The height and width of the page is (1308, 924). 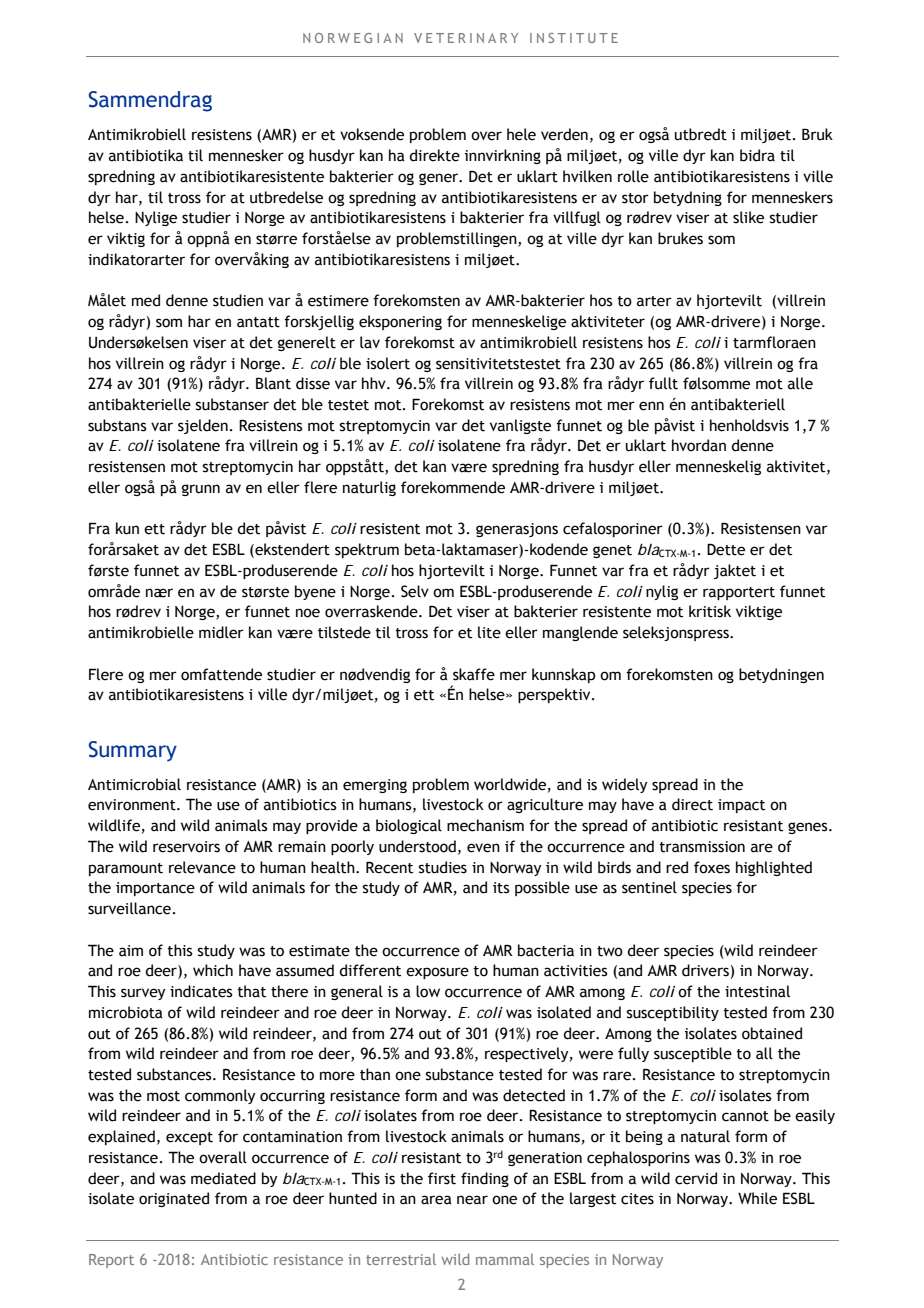 What do you see at coordinates (353, 38) in the page?
I see `NORWEGIAN` at bounding box center [353, 38].
